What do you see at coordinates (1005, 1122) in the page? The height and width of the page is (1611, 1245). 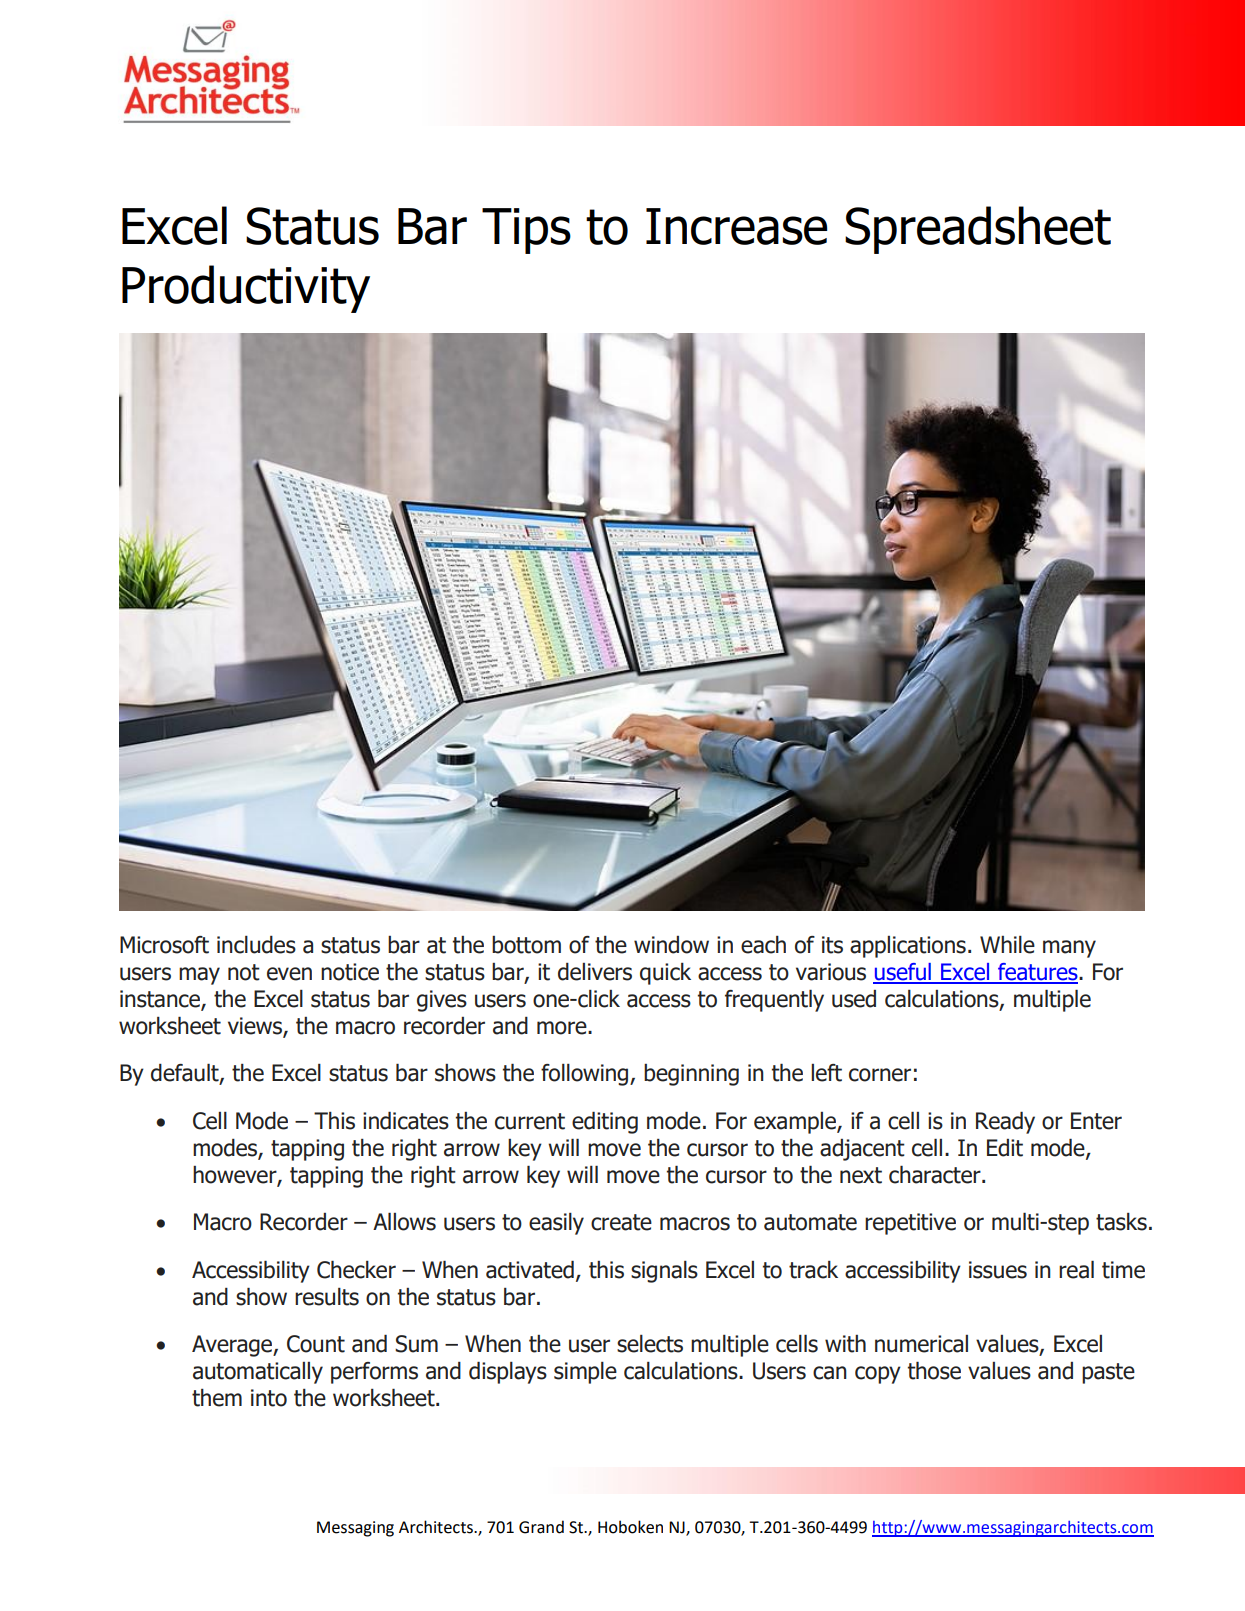 I see `Ready` at bounding box center [1005, 1122].
